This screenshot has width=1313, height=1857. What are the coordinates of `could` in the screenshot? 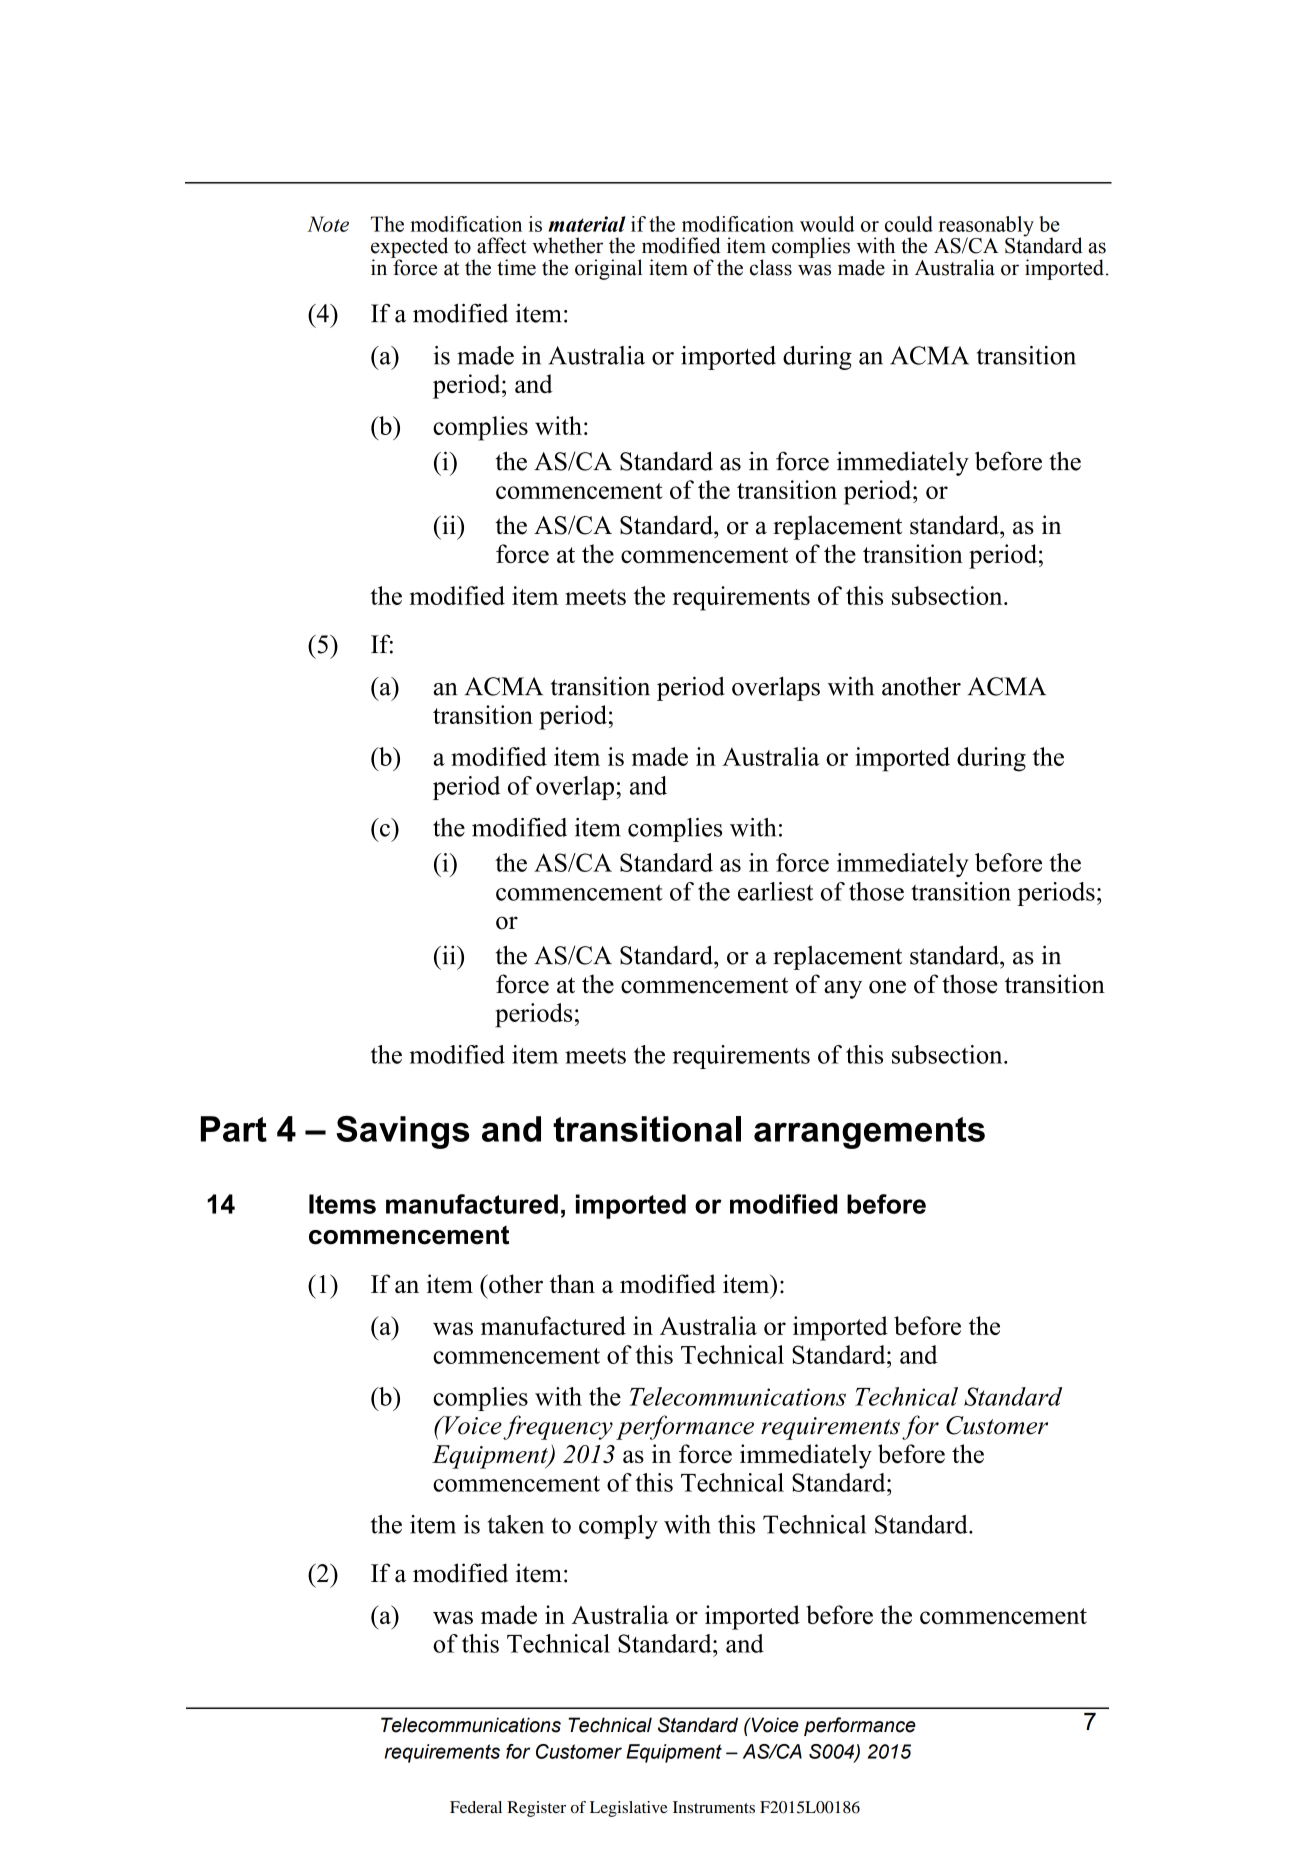 It's located at (909, 224).
